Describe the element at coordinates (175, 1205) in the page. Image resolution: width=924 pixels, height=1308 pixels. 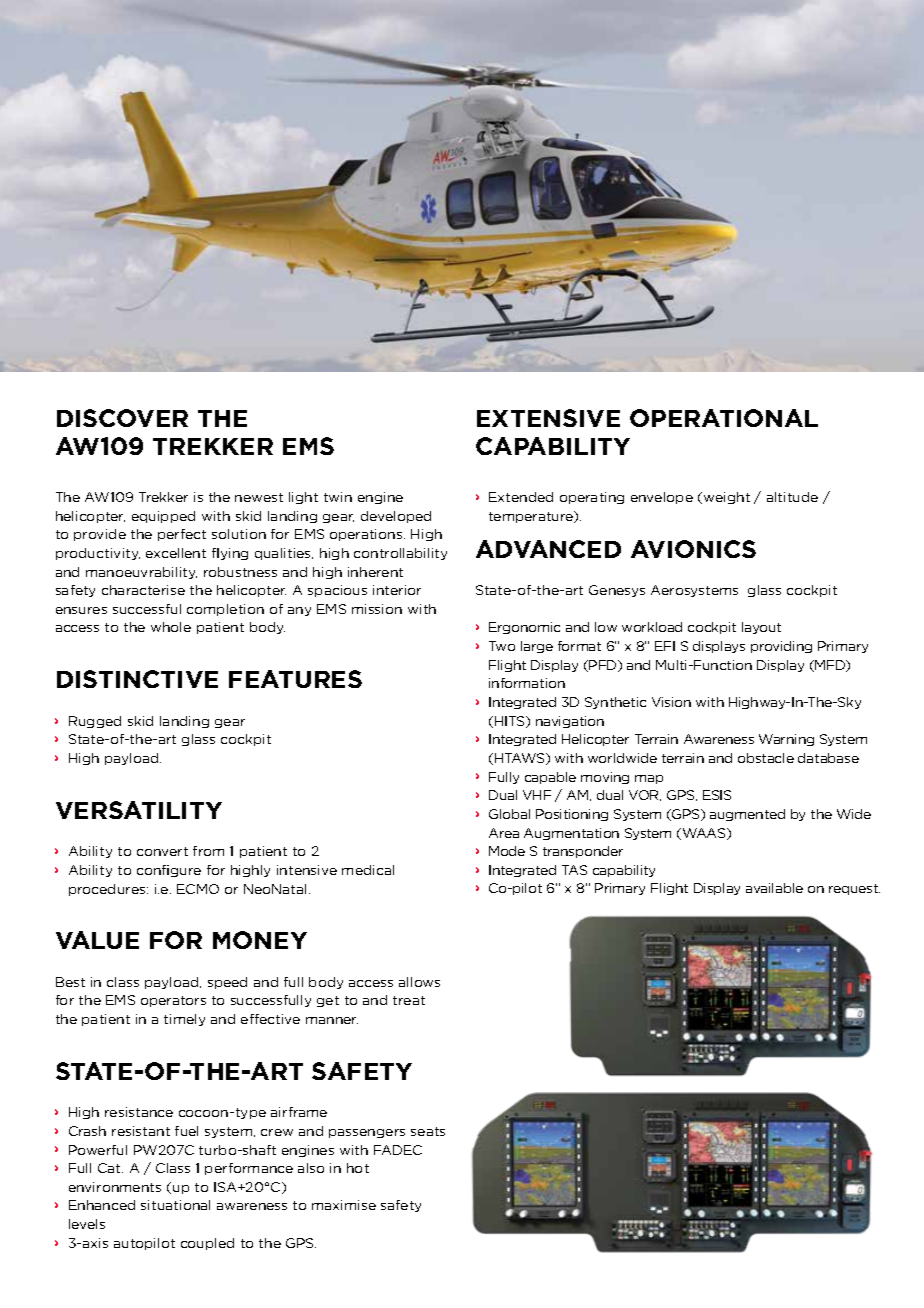
I see `situational` at that location.
